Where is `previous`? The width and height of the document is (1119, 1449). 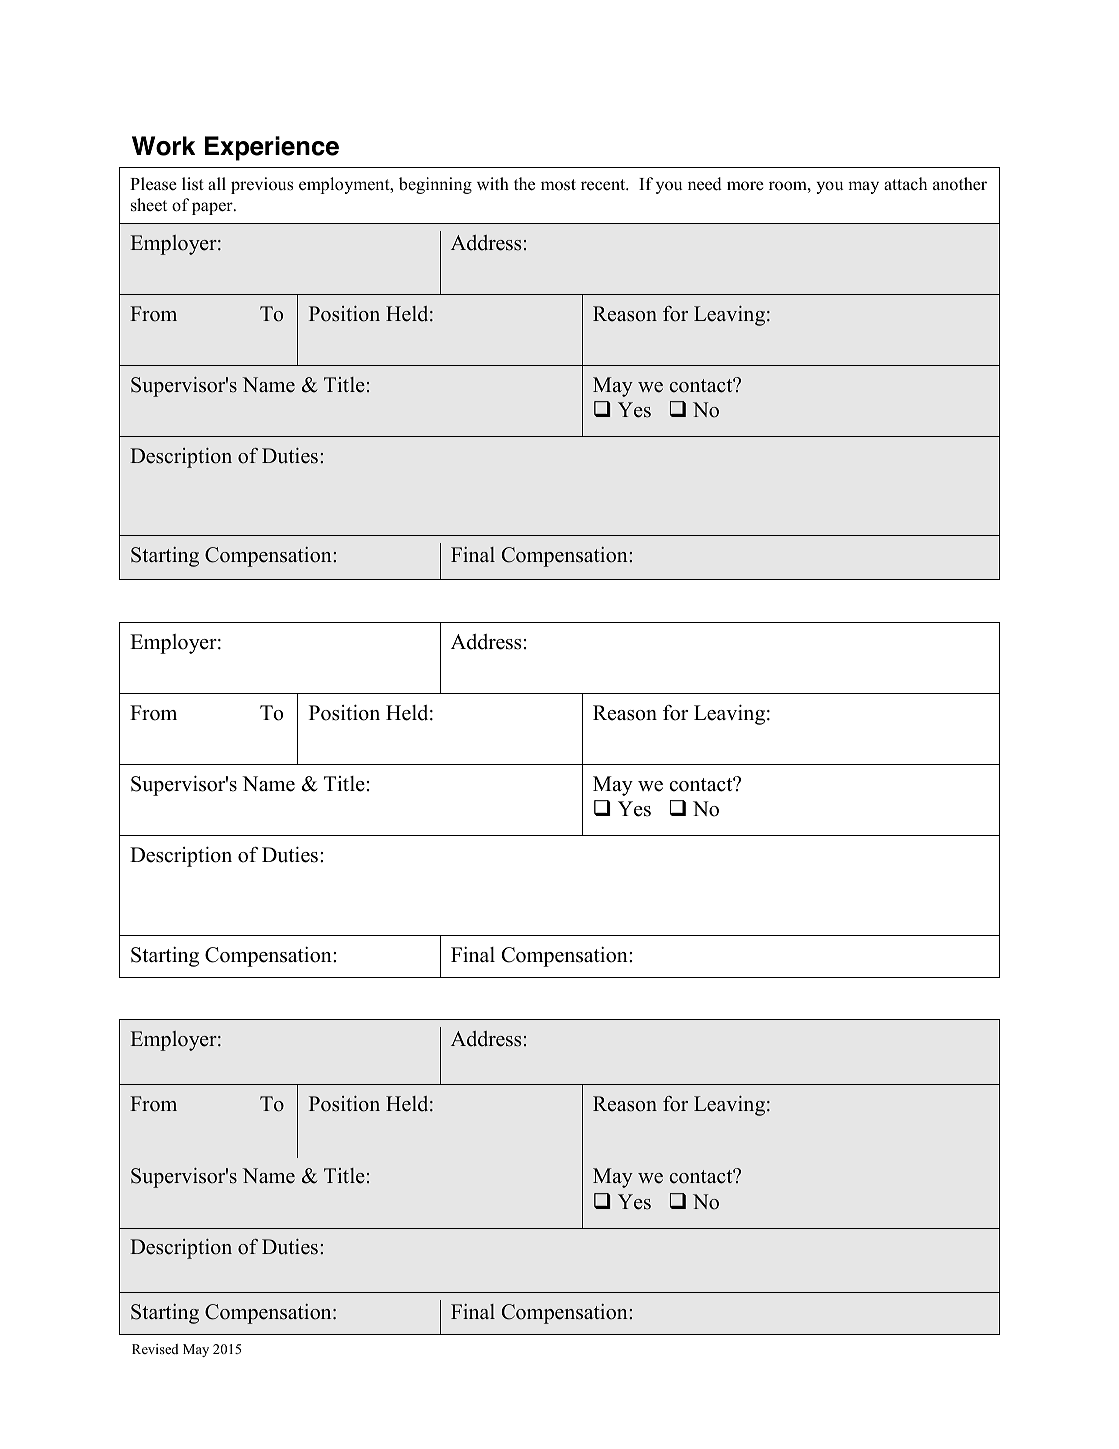 previous is located at coordinates (262, 185).
